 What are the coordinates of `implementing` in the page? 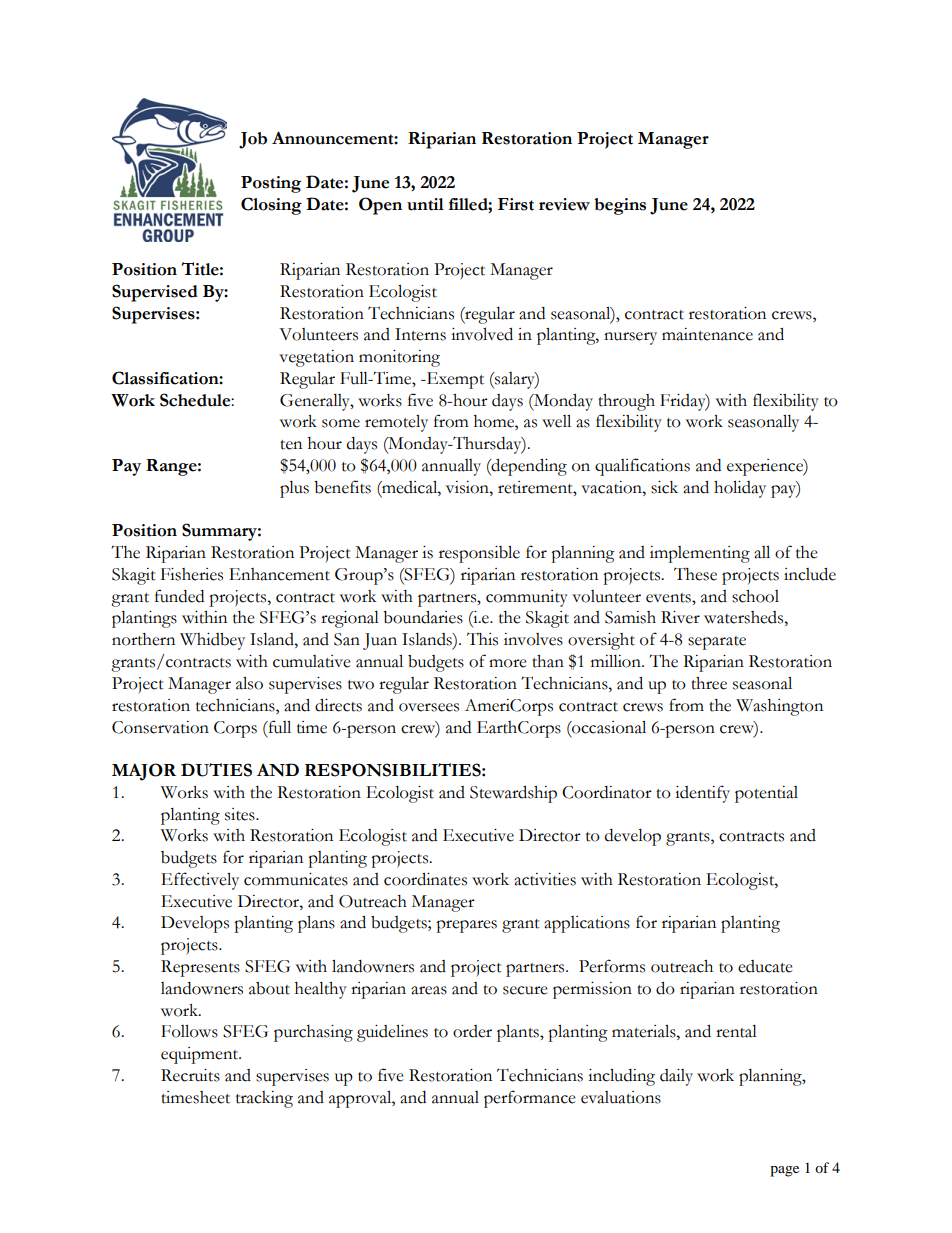 It's located at (700, 554).
